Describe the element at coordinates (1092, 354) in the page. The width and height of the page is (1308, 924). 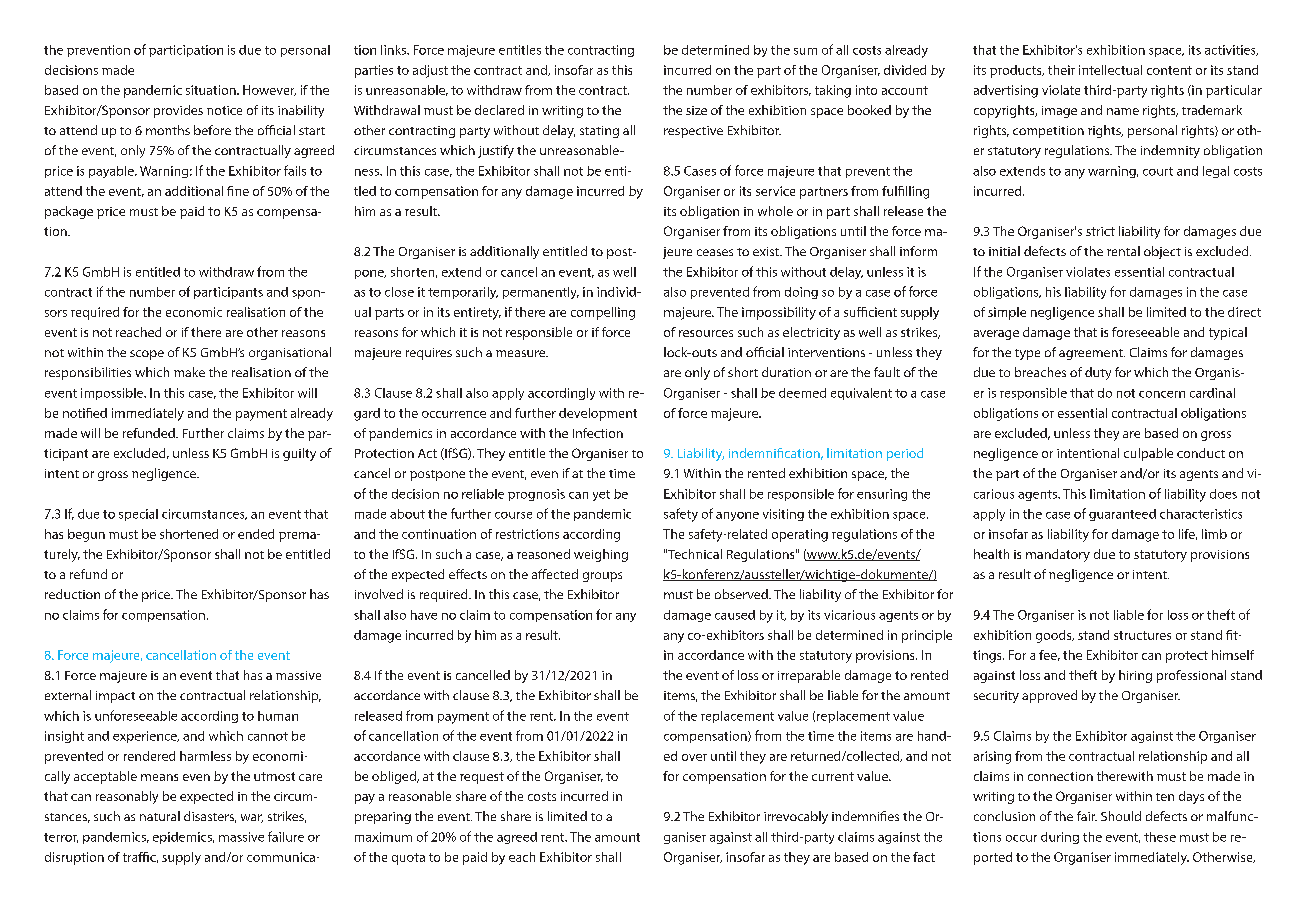
I see `agreement` at that location.
